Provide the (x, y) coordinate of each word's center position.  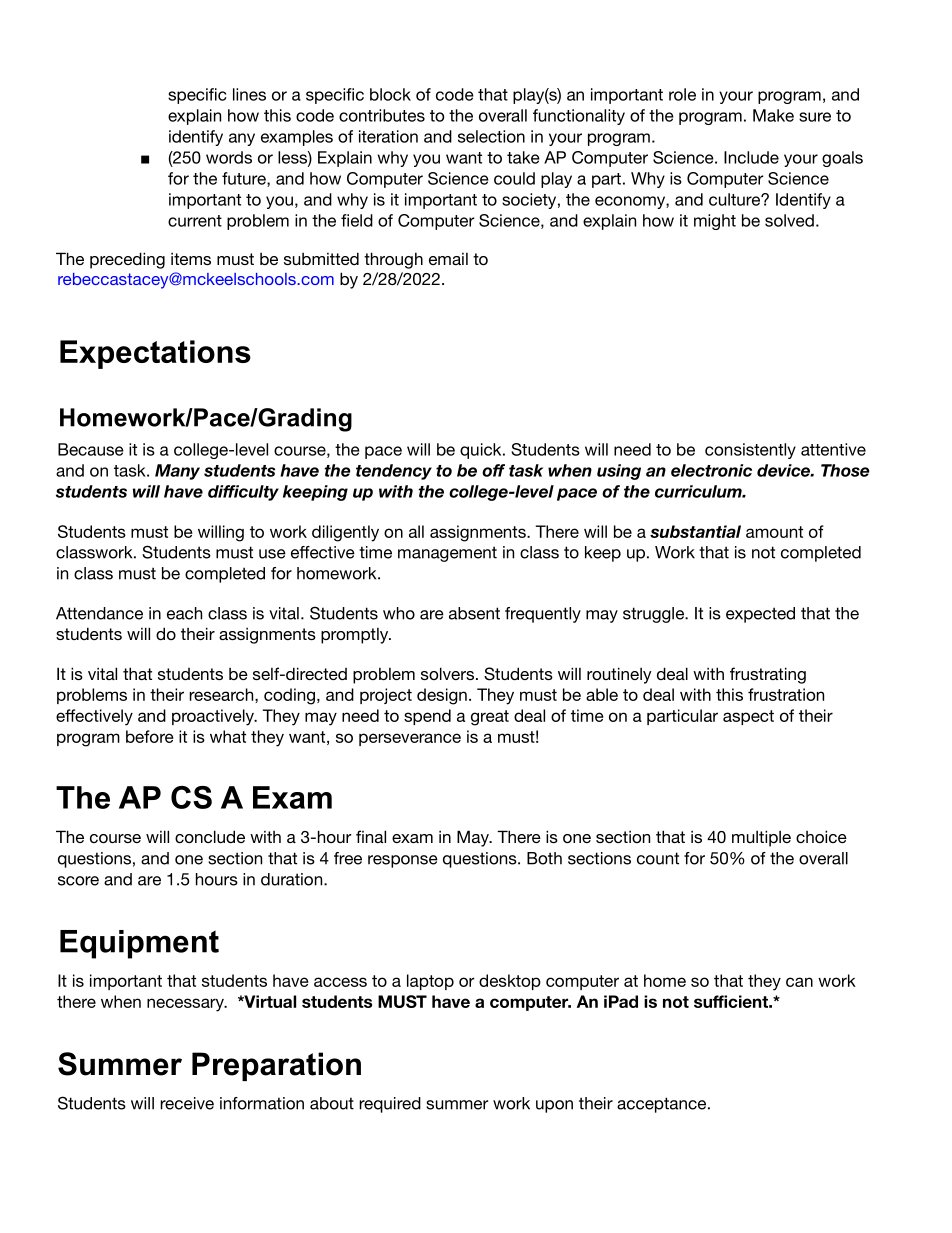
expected (760, 615)
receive (187, 1103)
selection (491, 136)
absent (474, 613)
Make (773, 115)
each (184, 613)
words (229, 157)
